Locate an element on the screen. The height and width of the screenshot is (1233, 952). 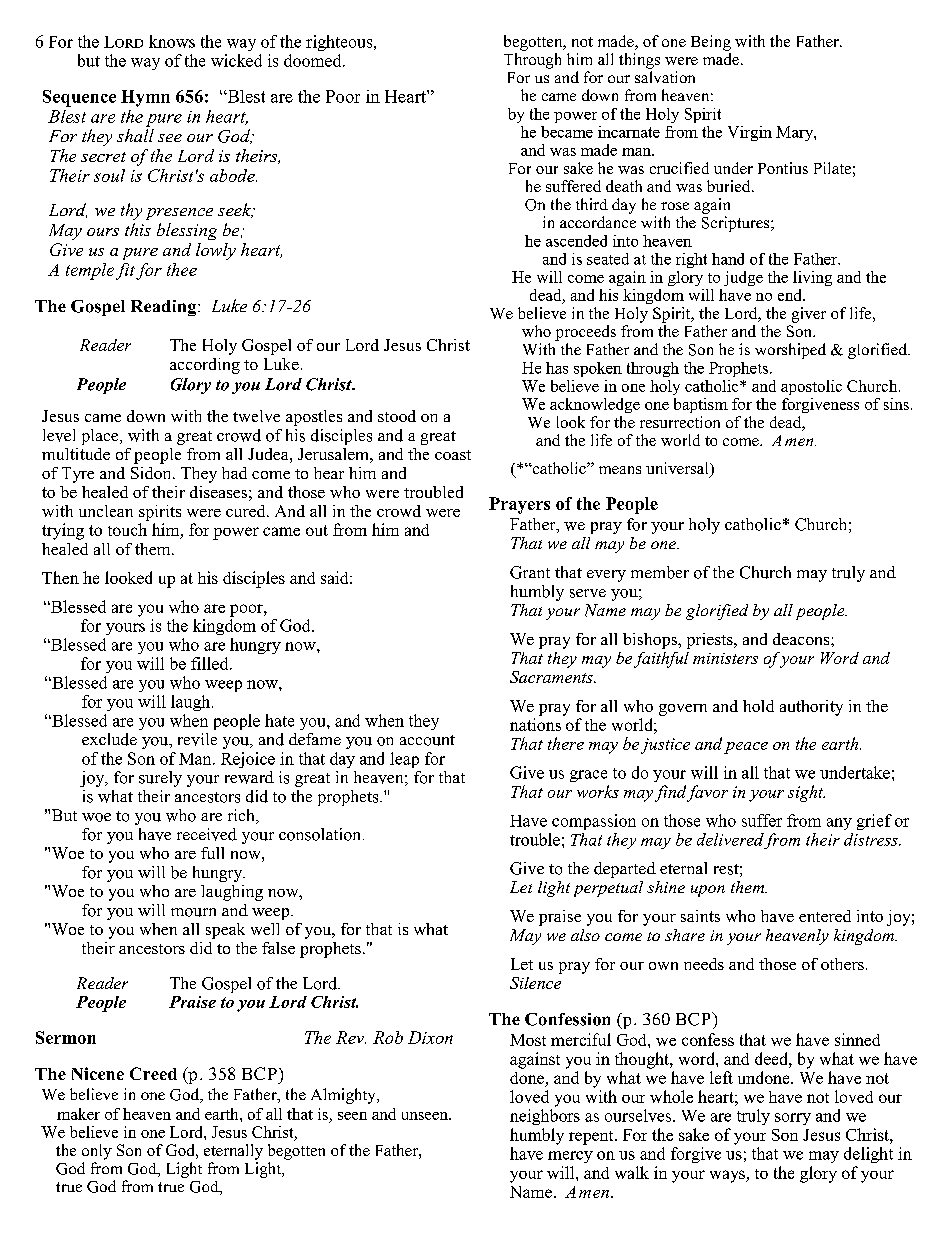
Grant is located at coordinates (530, 572).
